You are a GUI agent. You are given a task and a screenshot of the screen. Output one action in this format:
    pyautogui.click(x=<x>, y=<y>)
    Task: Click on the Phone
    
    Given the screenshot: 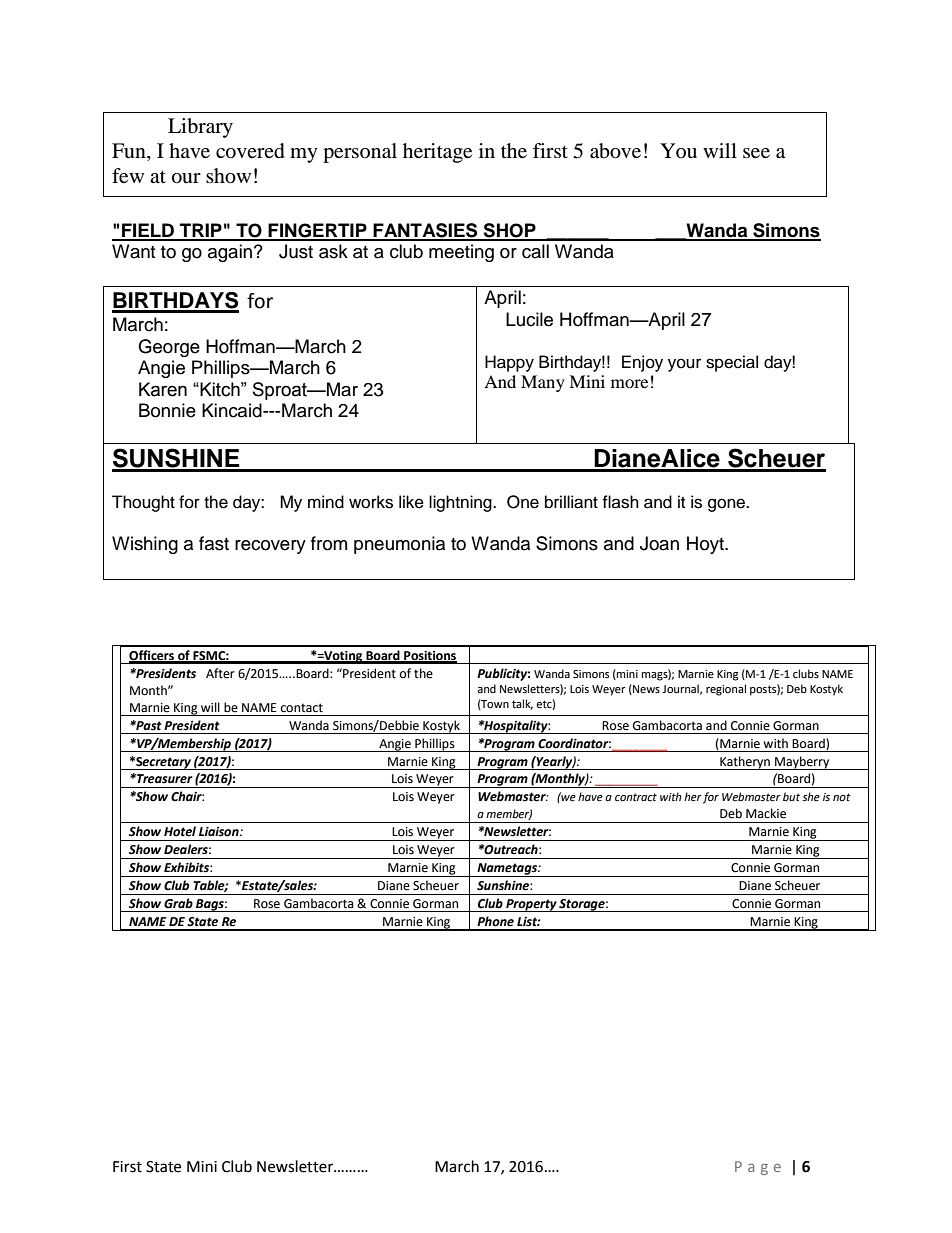 What is the action you would take?
    pyautogui.click(x=495, y=921)
